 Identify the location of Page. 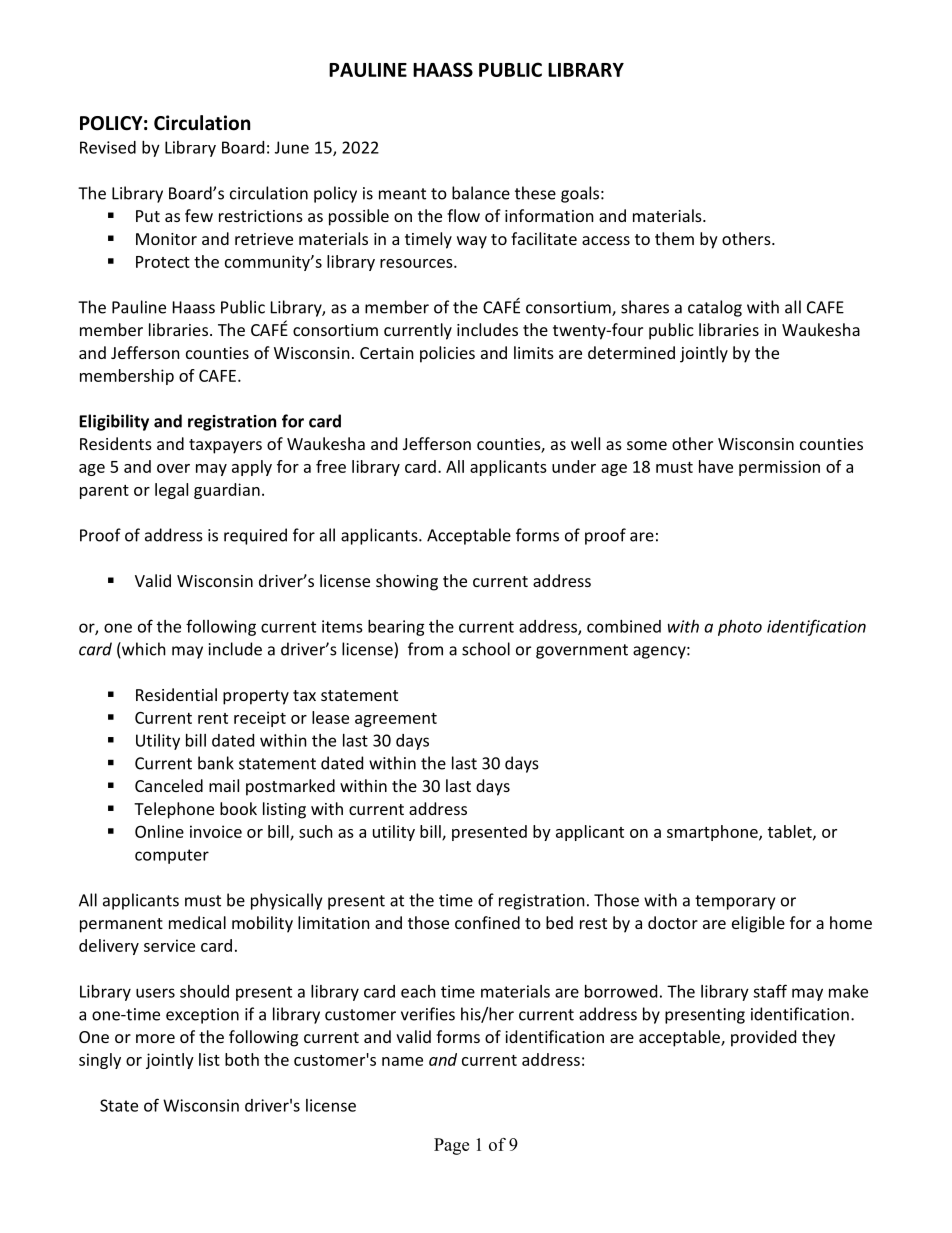
(451, 1146).
